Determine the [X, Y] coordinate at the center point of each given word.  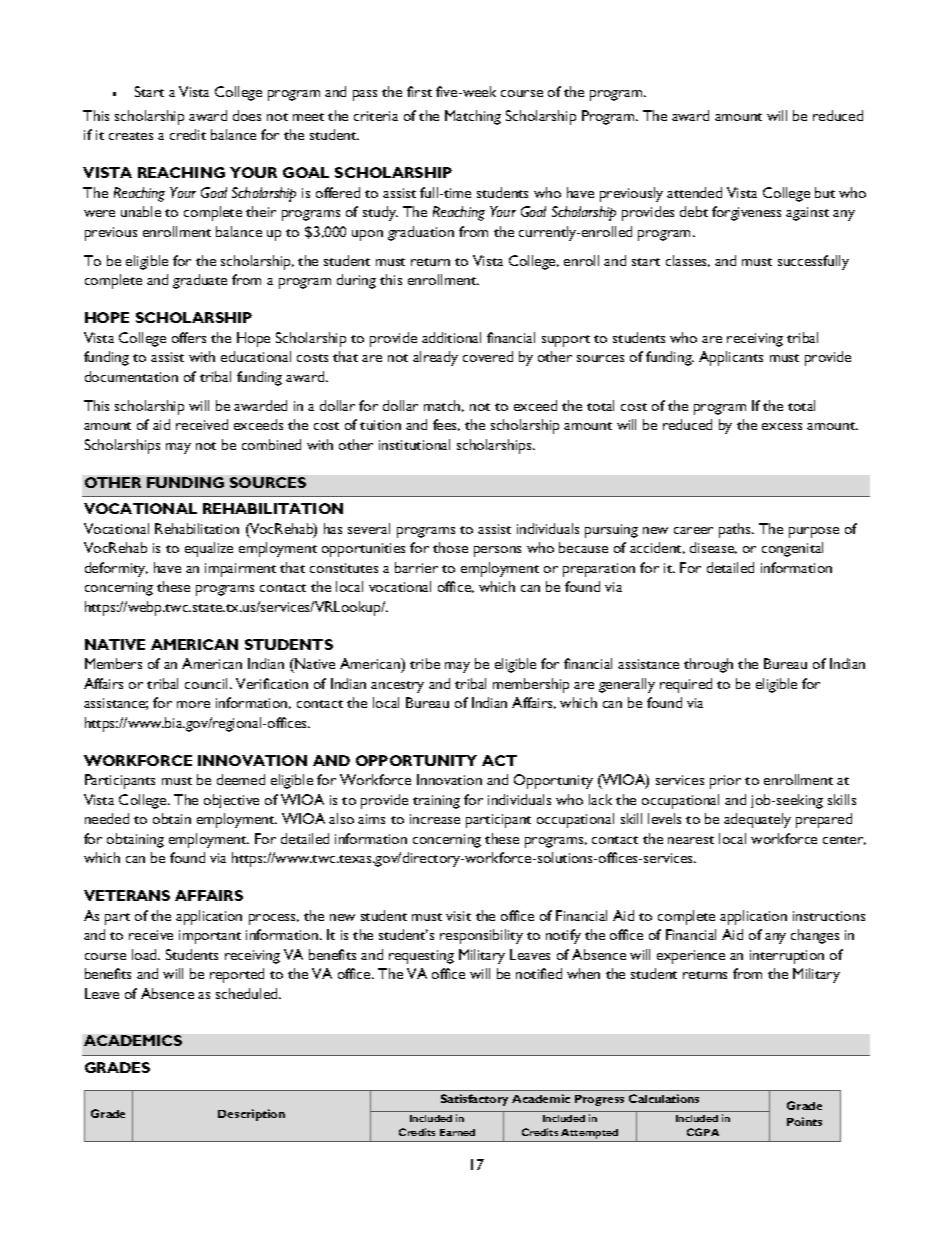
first [419, 91]
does [247, 115]
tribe [425, 663]
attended [694, 192]
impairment [240, 570]
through [708, 665]
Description [251, 1115]
